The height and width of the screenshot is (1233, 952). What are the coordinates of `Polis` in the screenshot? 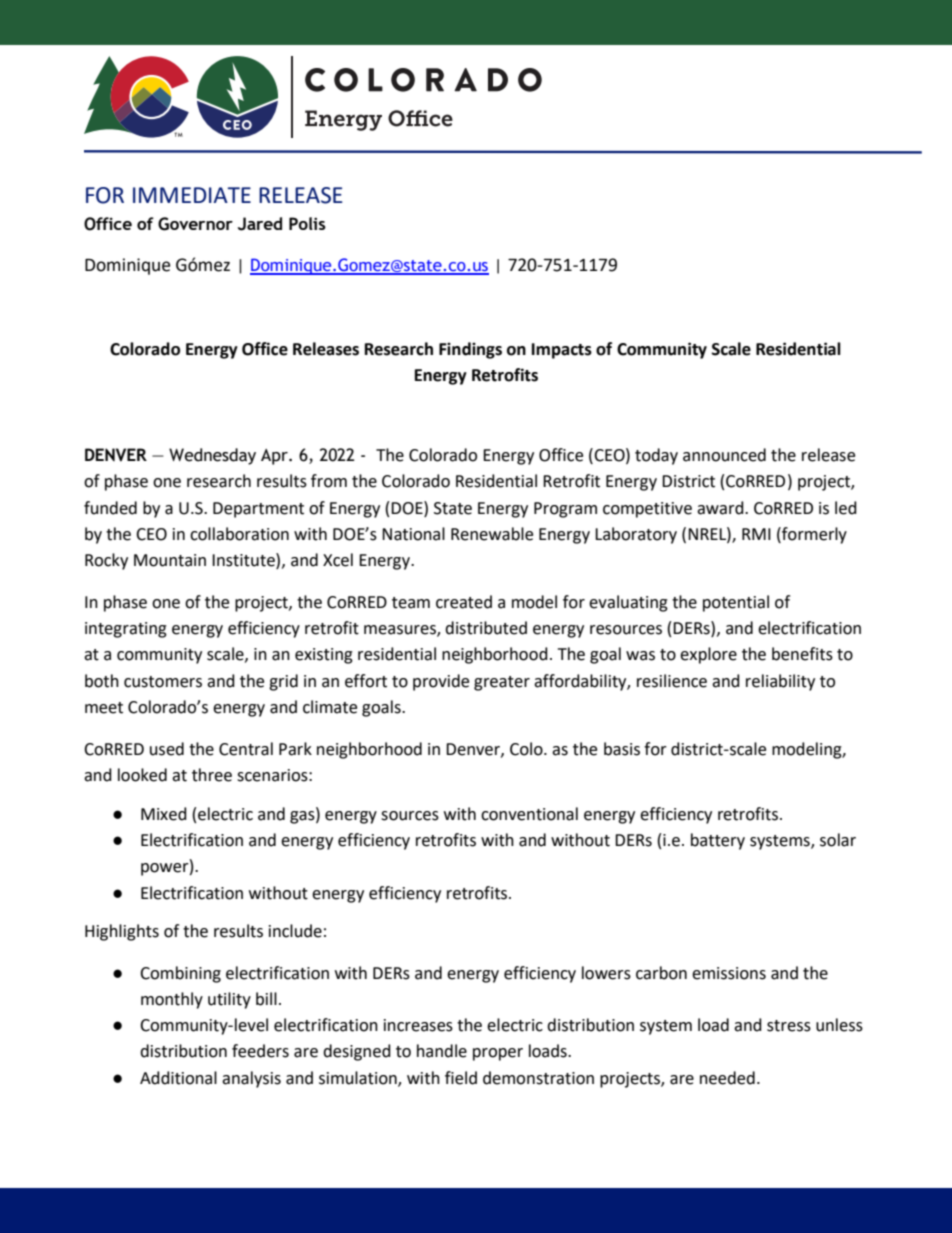 It's located at (307, 223).
